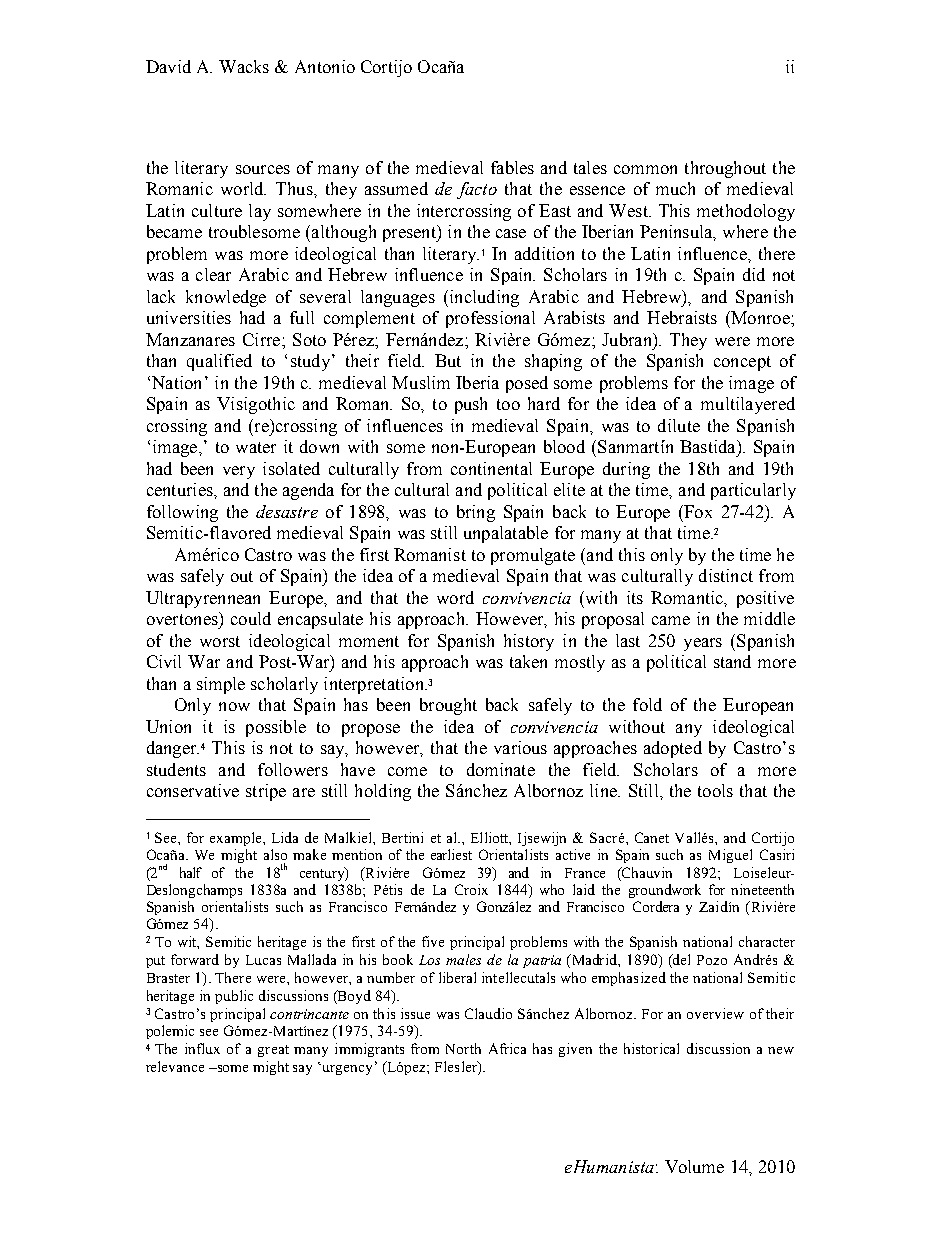 Image resolution: width=952 pixels, height=1233 pixels. What do you see at coordinates (191, 872) in the image?
I see `half` at bounding box center [191, 872].
